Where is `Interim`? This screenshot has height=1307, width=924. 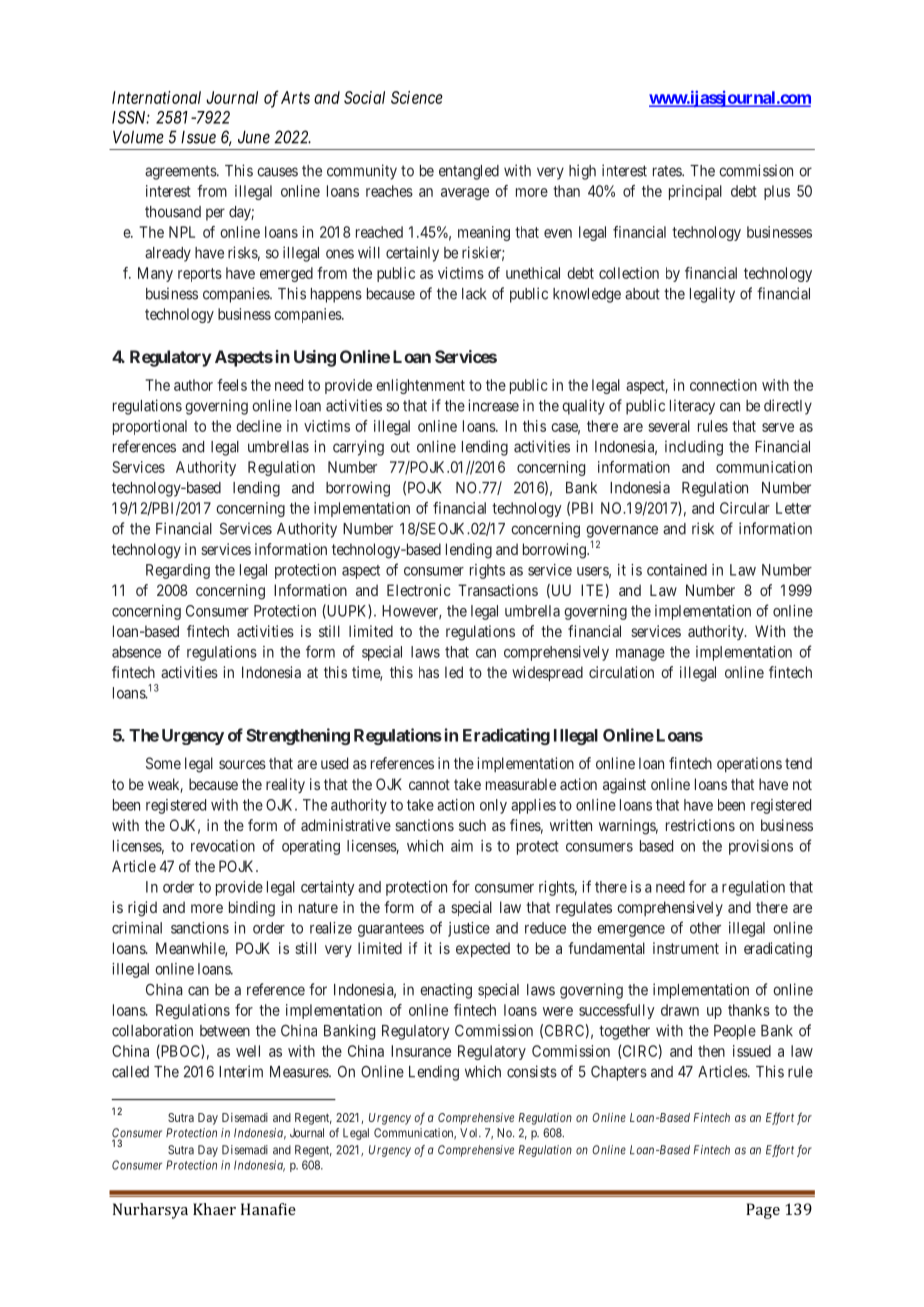
Interim is located at coordinates (241, 1071).
